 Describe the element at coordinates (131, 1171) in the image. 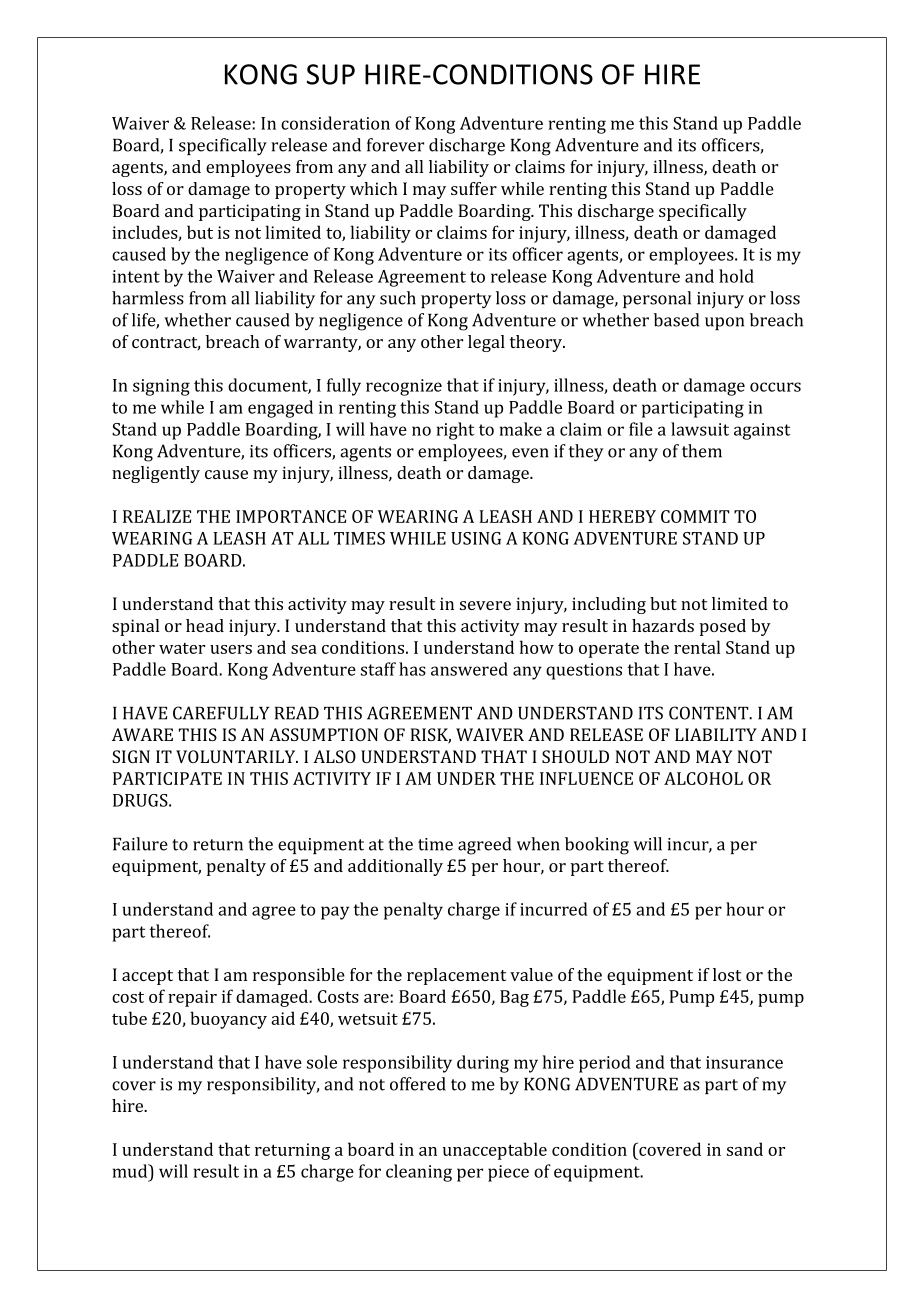

I see `mud` at that location.
